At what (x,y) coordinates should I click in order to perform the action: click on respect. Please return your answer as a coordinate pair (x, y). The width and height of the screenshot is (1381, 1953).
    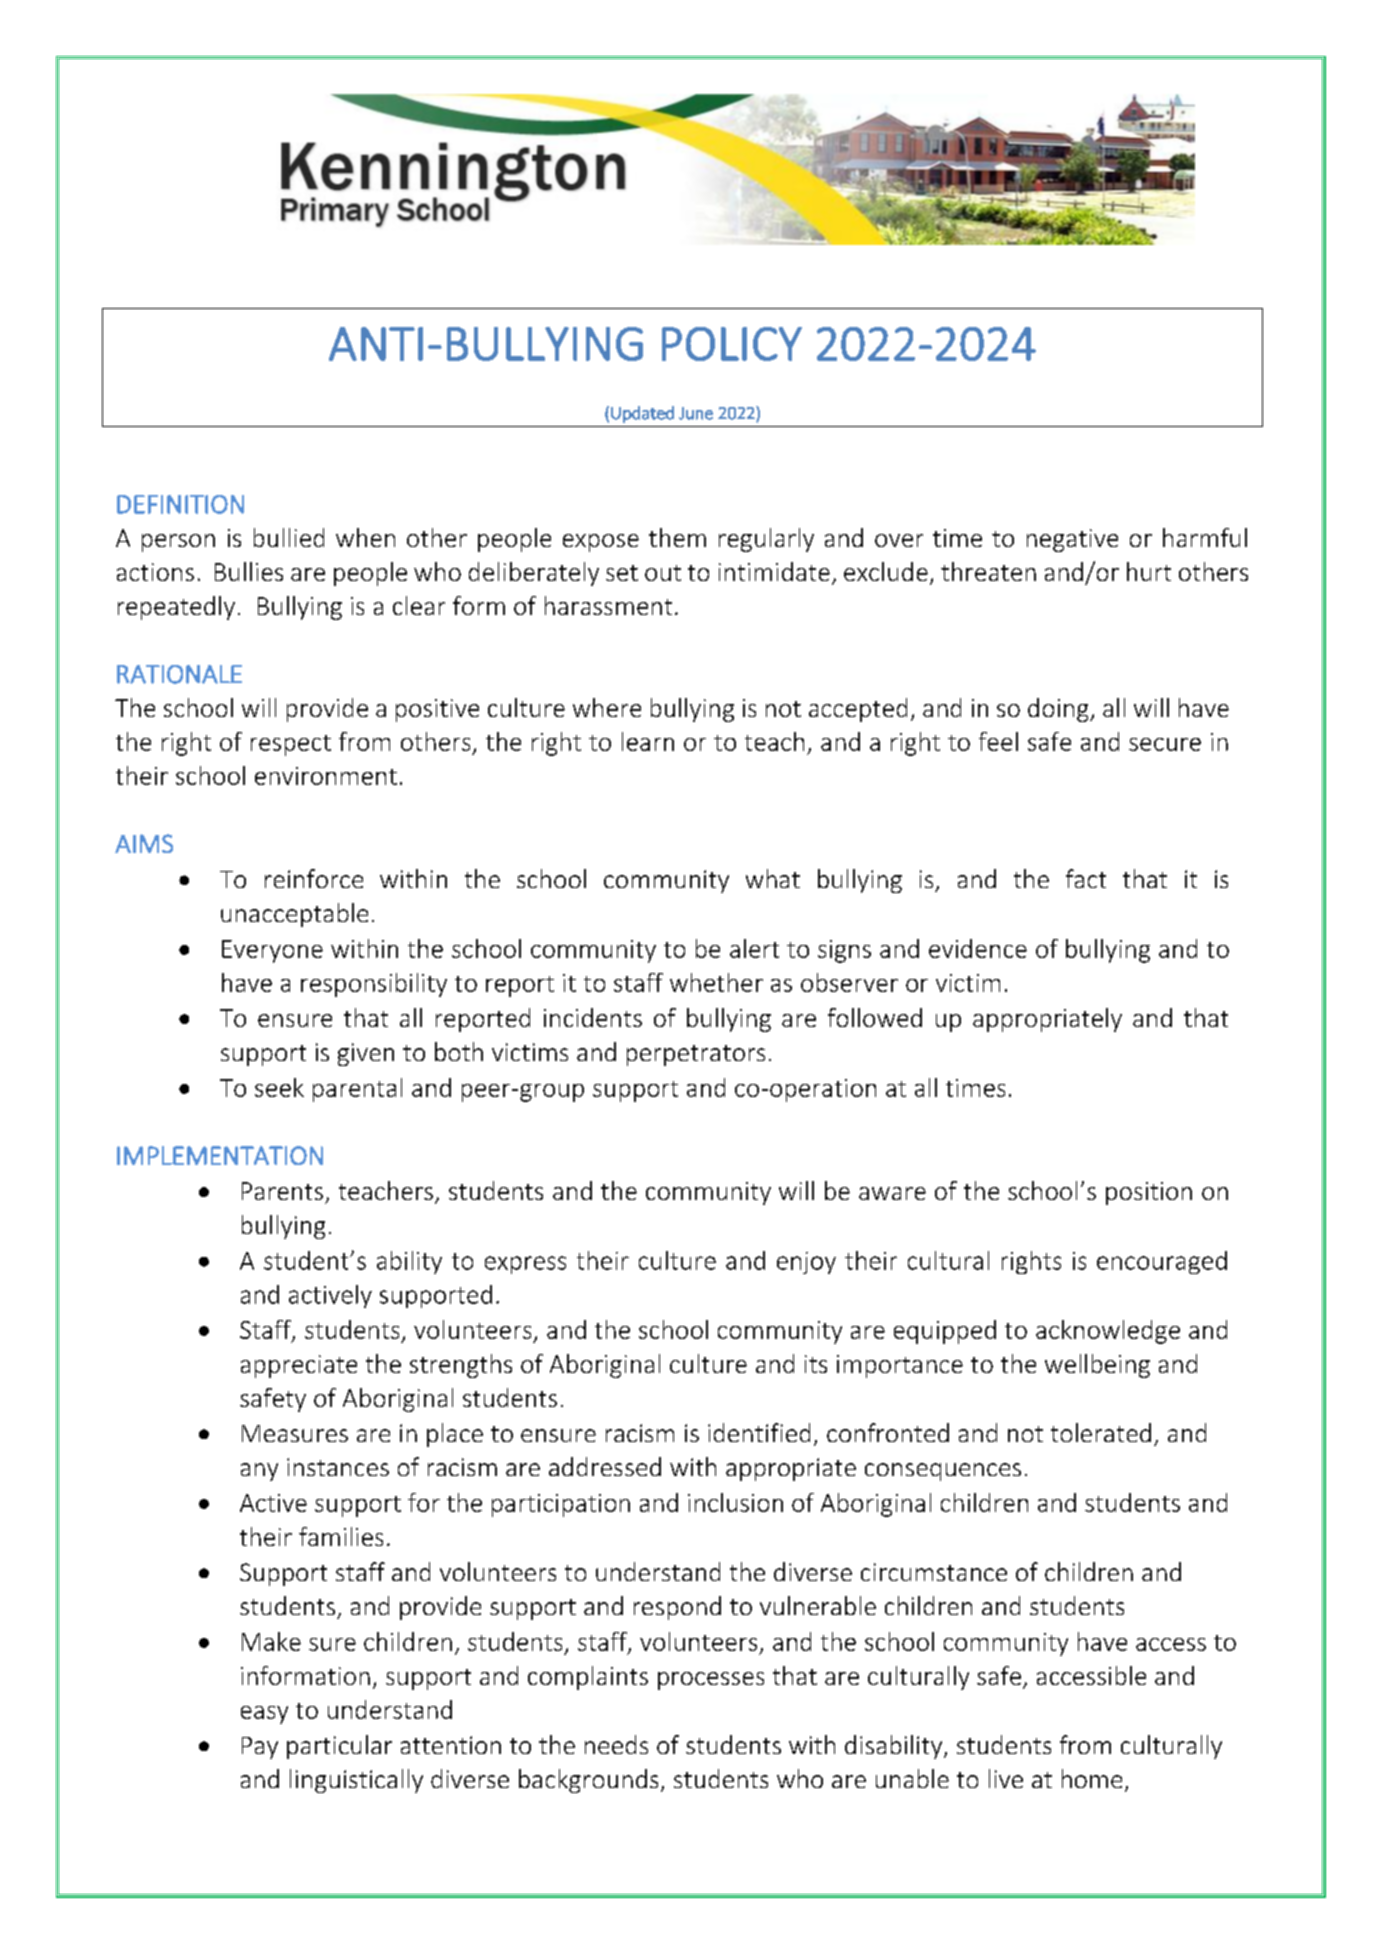
    Looking at the image, I should click on (291, 745).
